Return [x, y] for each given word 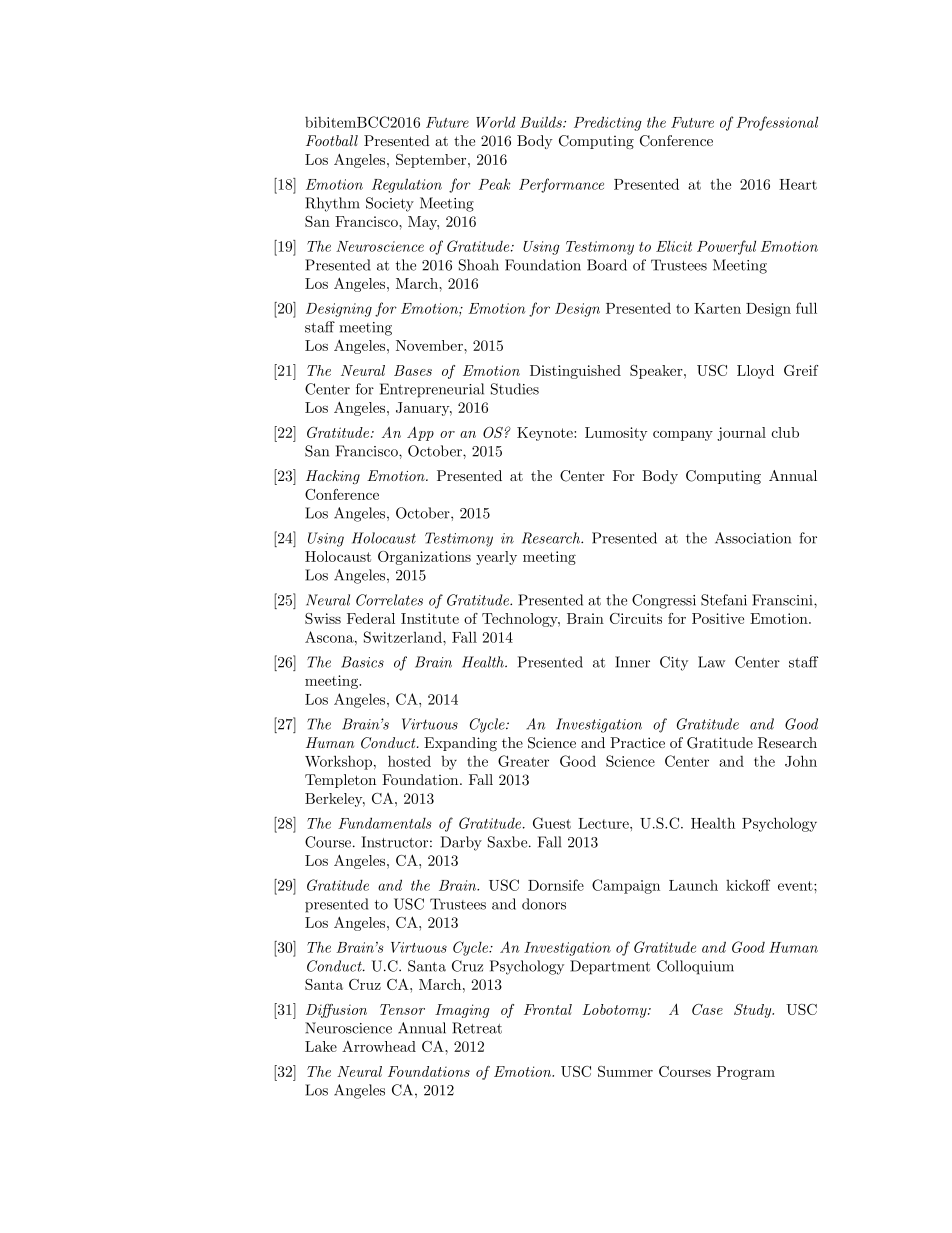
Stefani [724, 600]
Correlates [389, 600]
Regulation [407, 185]
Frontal [548, 1009]
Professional [777, 123]
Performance [561, 185]
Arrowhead [379, 1046]
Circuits [636, 618]
